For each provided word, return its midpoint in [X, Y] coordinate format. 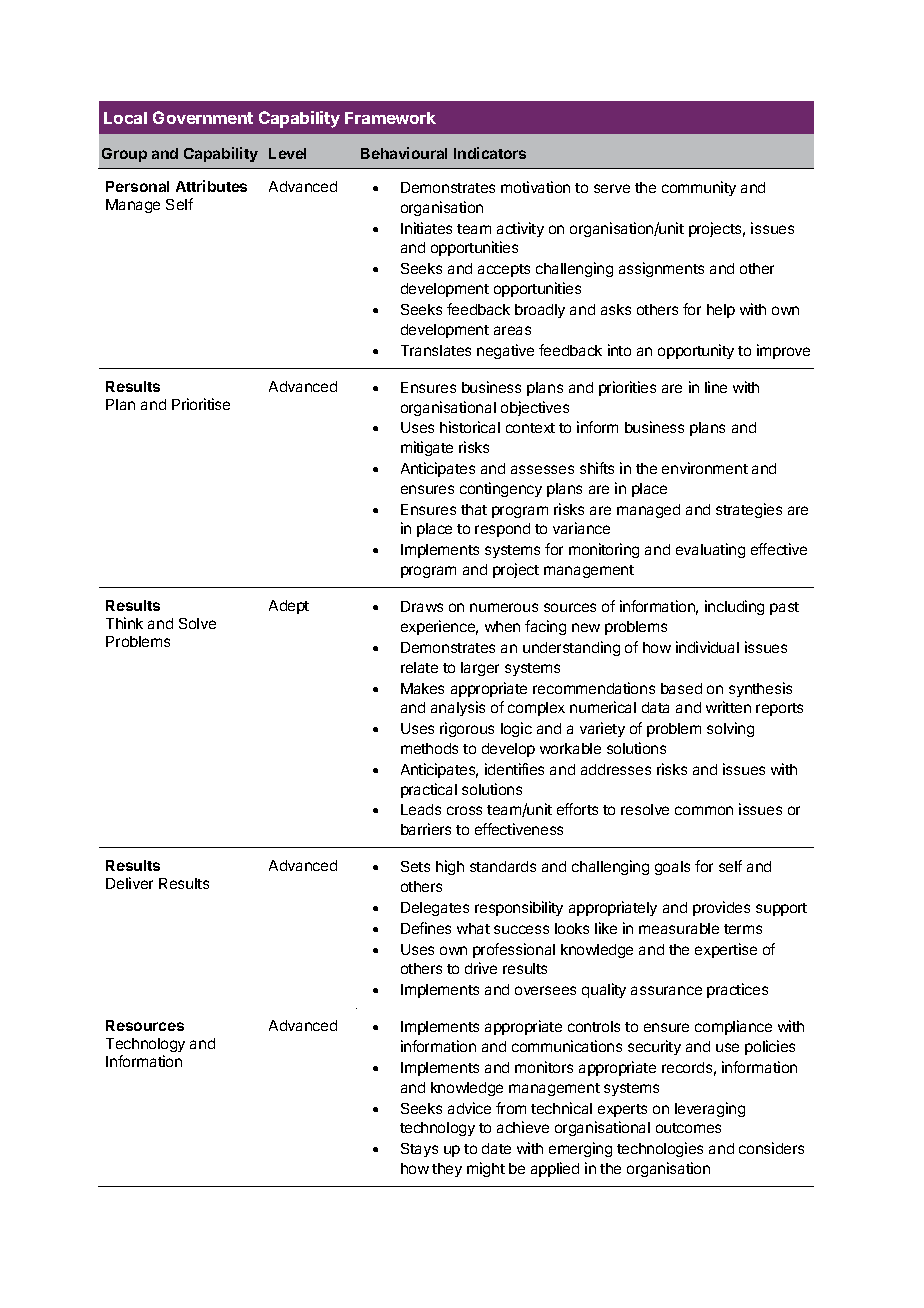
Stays [419, 1150]
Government [203, 117]
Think [124, 623]
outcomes [688, 1128]
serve [612, 188]
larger [480, 669]
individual [707, 647]
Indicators [490, 153]
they [447, 1170]
